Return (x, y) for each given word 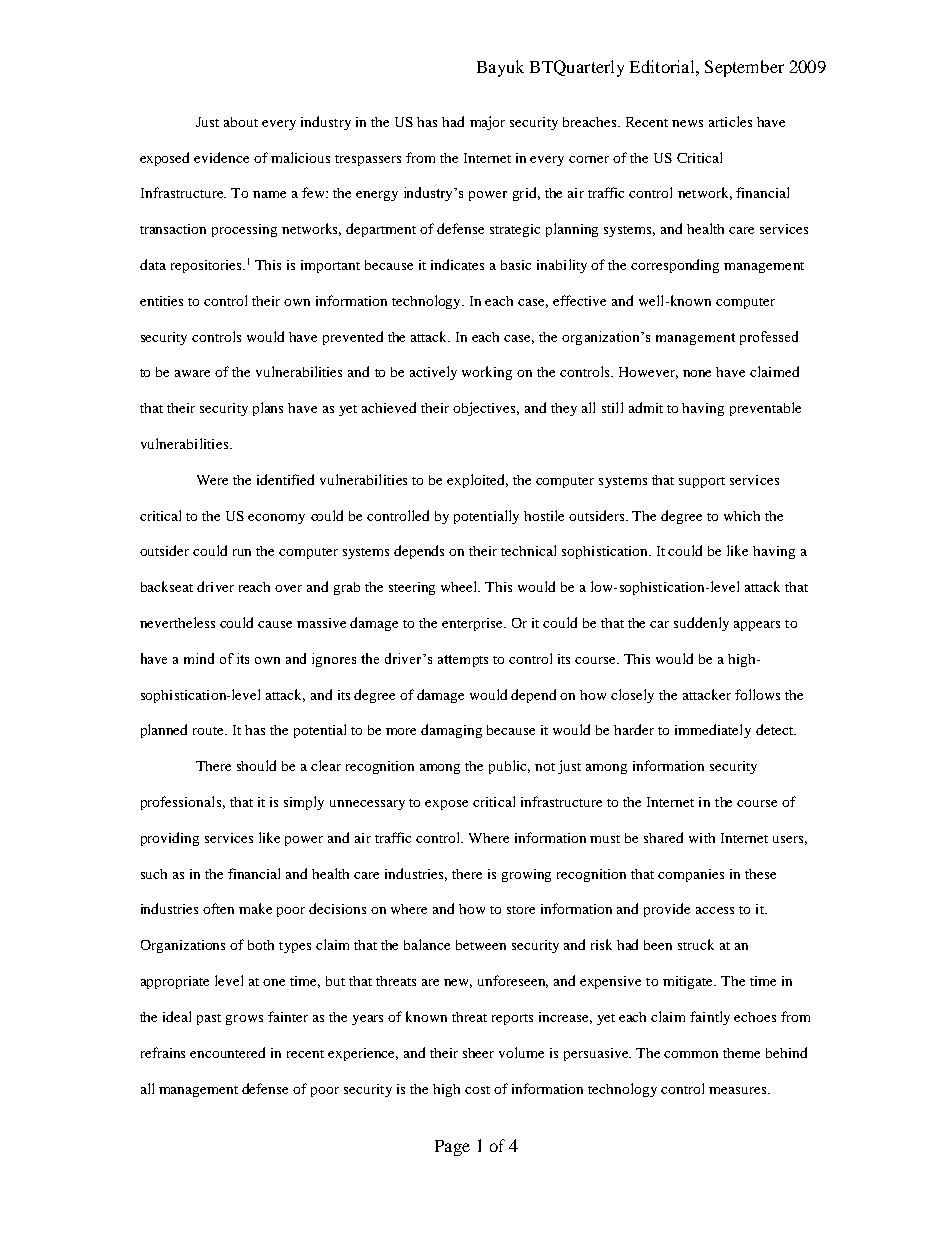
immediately (713, 731)
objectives (486, 409)
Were (212, 480)
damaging (451, 731)
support (702, 482)
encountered (227, 1052)
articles (730, 121)
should (256, 765)
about (241, 122)
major (487, 123)
